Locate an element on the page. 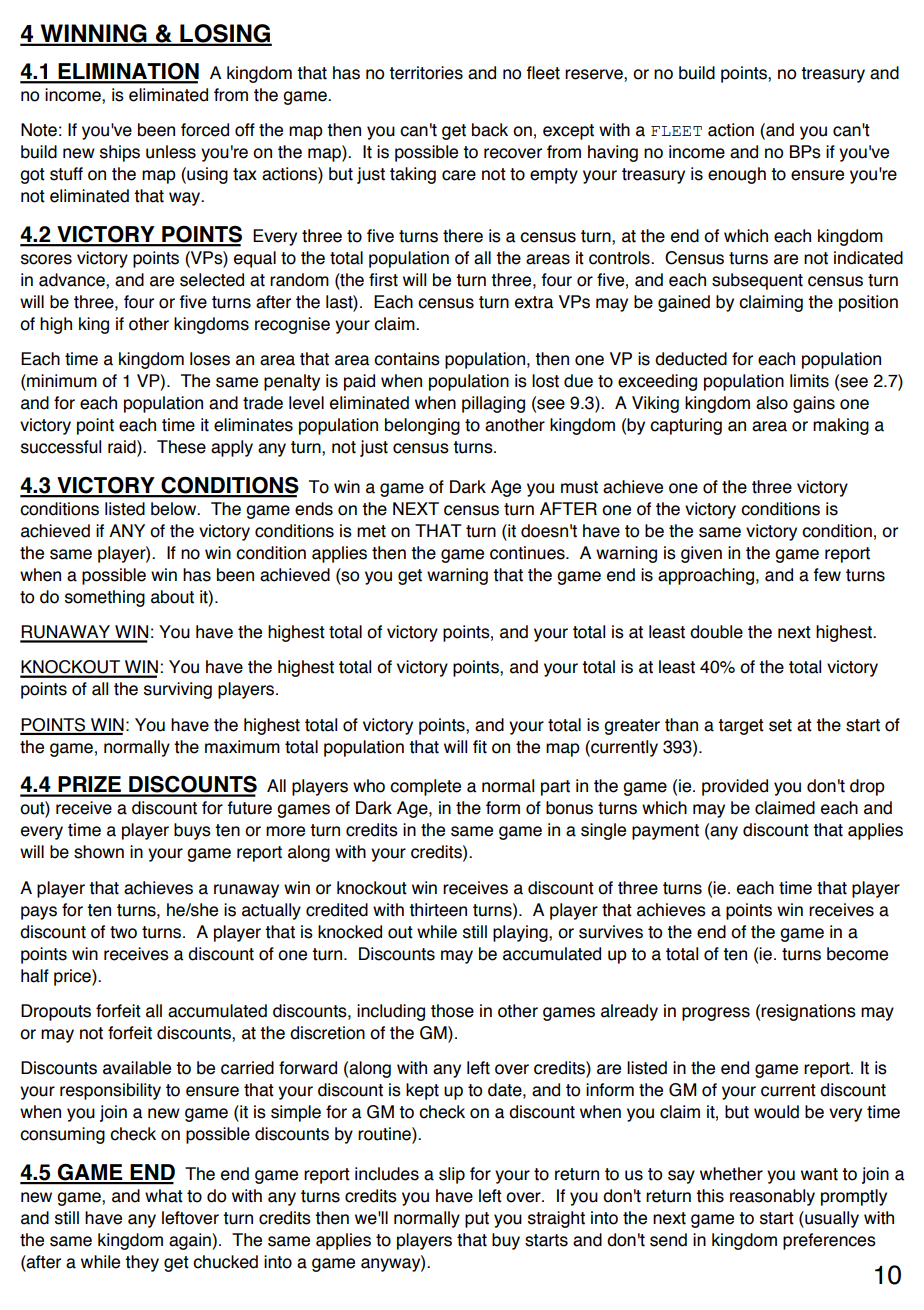 This document has width=924, height=1310. also is located at coordinates (772, 403).
